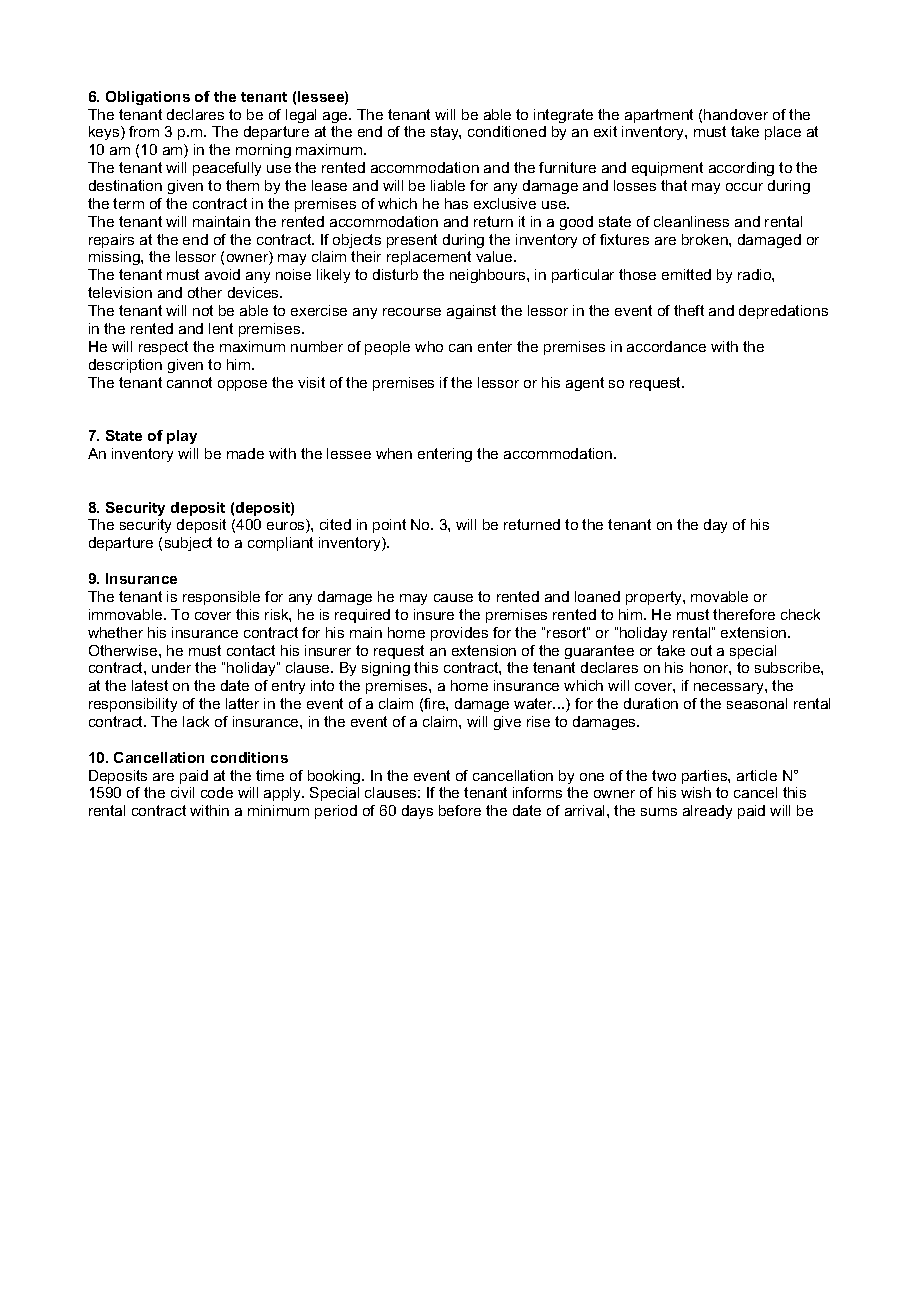 This screenshot has height=1308, width=924. I want to click on therefore, so click(744, 614).
